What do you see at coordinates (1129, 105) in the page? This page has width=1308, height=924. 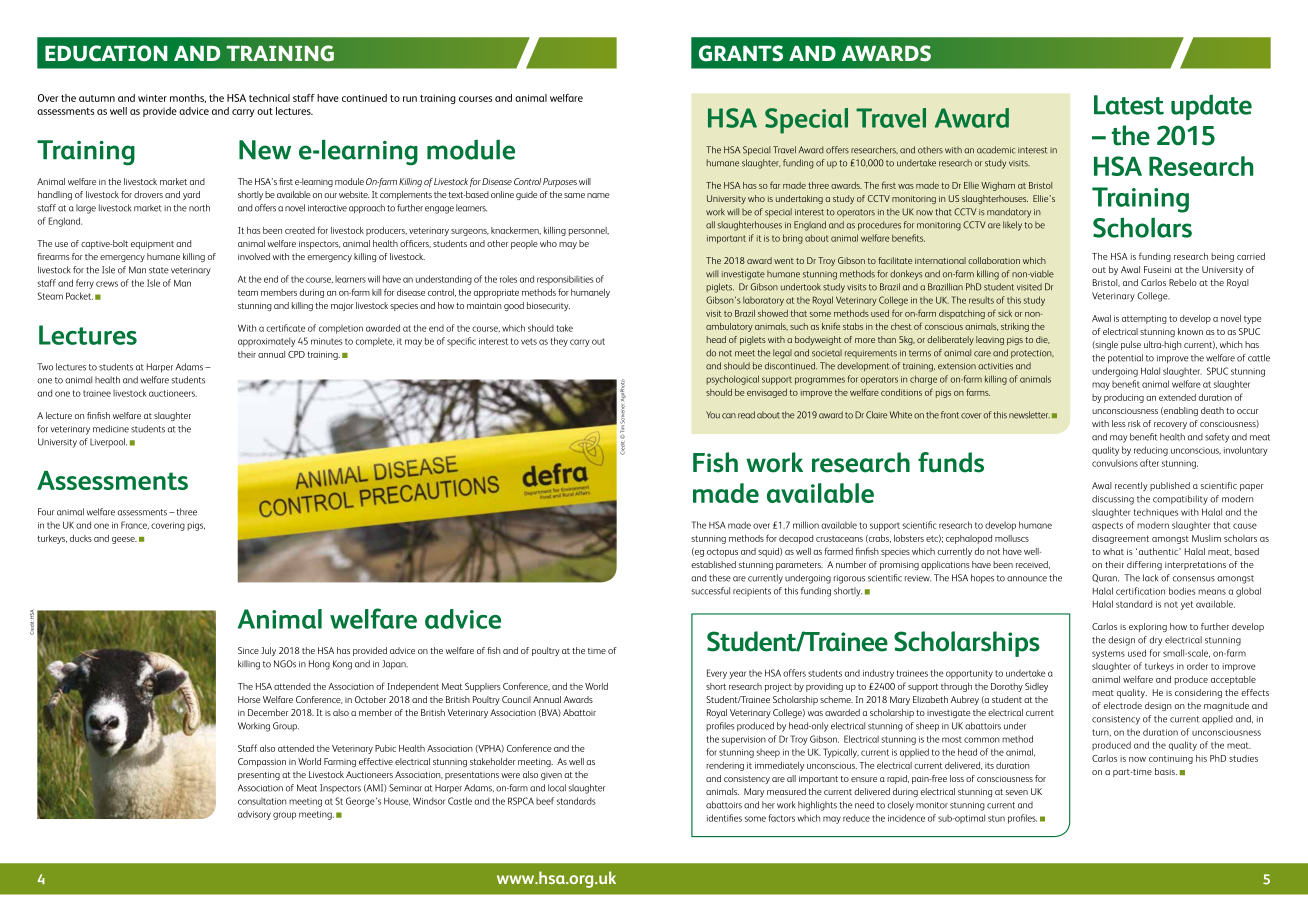 I see `Latest` at bounding box center [1129, 105].
